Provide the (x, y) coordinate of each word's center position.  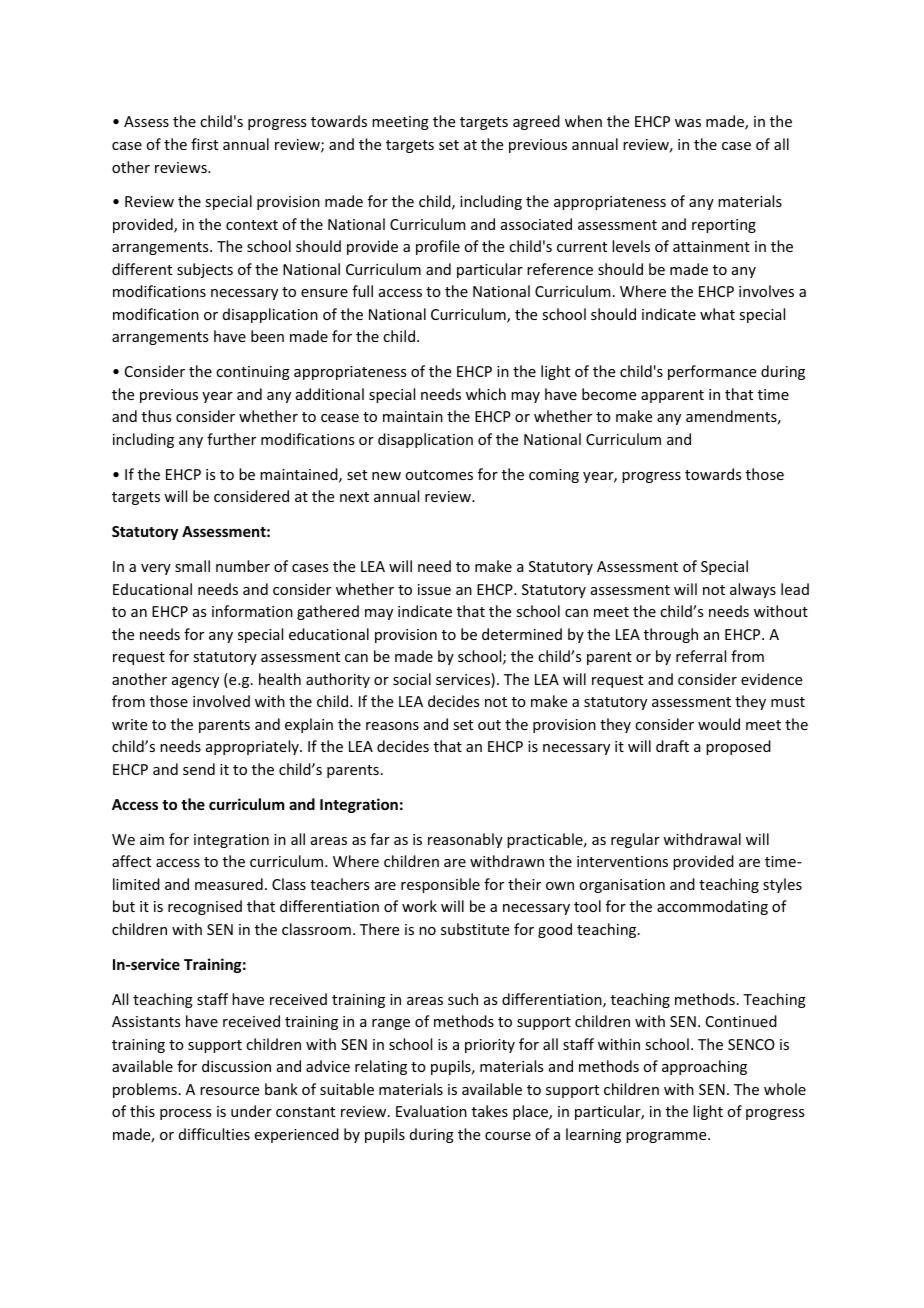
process (185, 1114)
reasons (392, 726)
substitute (475, 929)
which (486, 394)
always (753, 590)
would (719, 724)
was (688, 123)
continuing (253, 373)
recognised (205, 907)
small (192, 566)
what (717, 314)
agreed (536, 122)
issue (434, 589)
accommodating (712, 907)
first (204, 144)
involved (221, 701)
